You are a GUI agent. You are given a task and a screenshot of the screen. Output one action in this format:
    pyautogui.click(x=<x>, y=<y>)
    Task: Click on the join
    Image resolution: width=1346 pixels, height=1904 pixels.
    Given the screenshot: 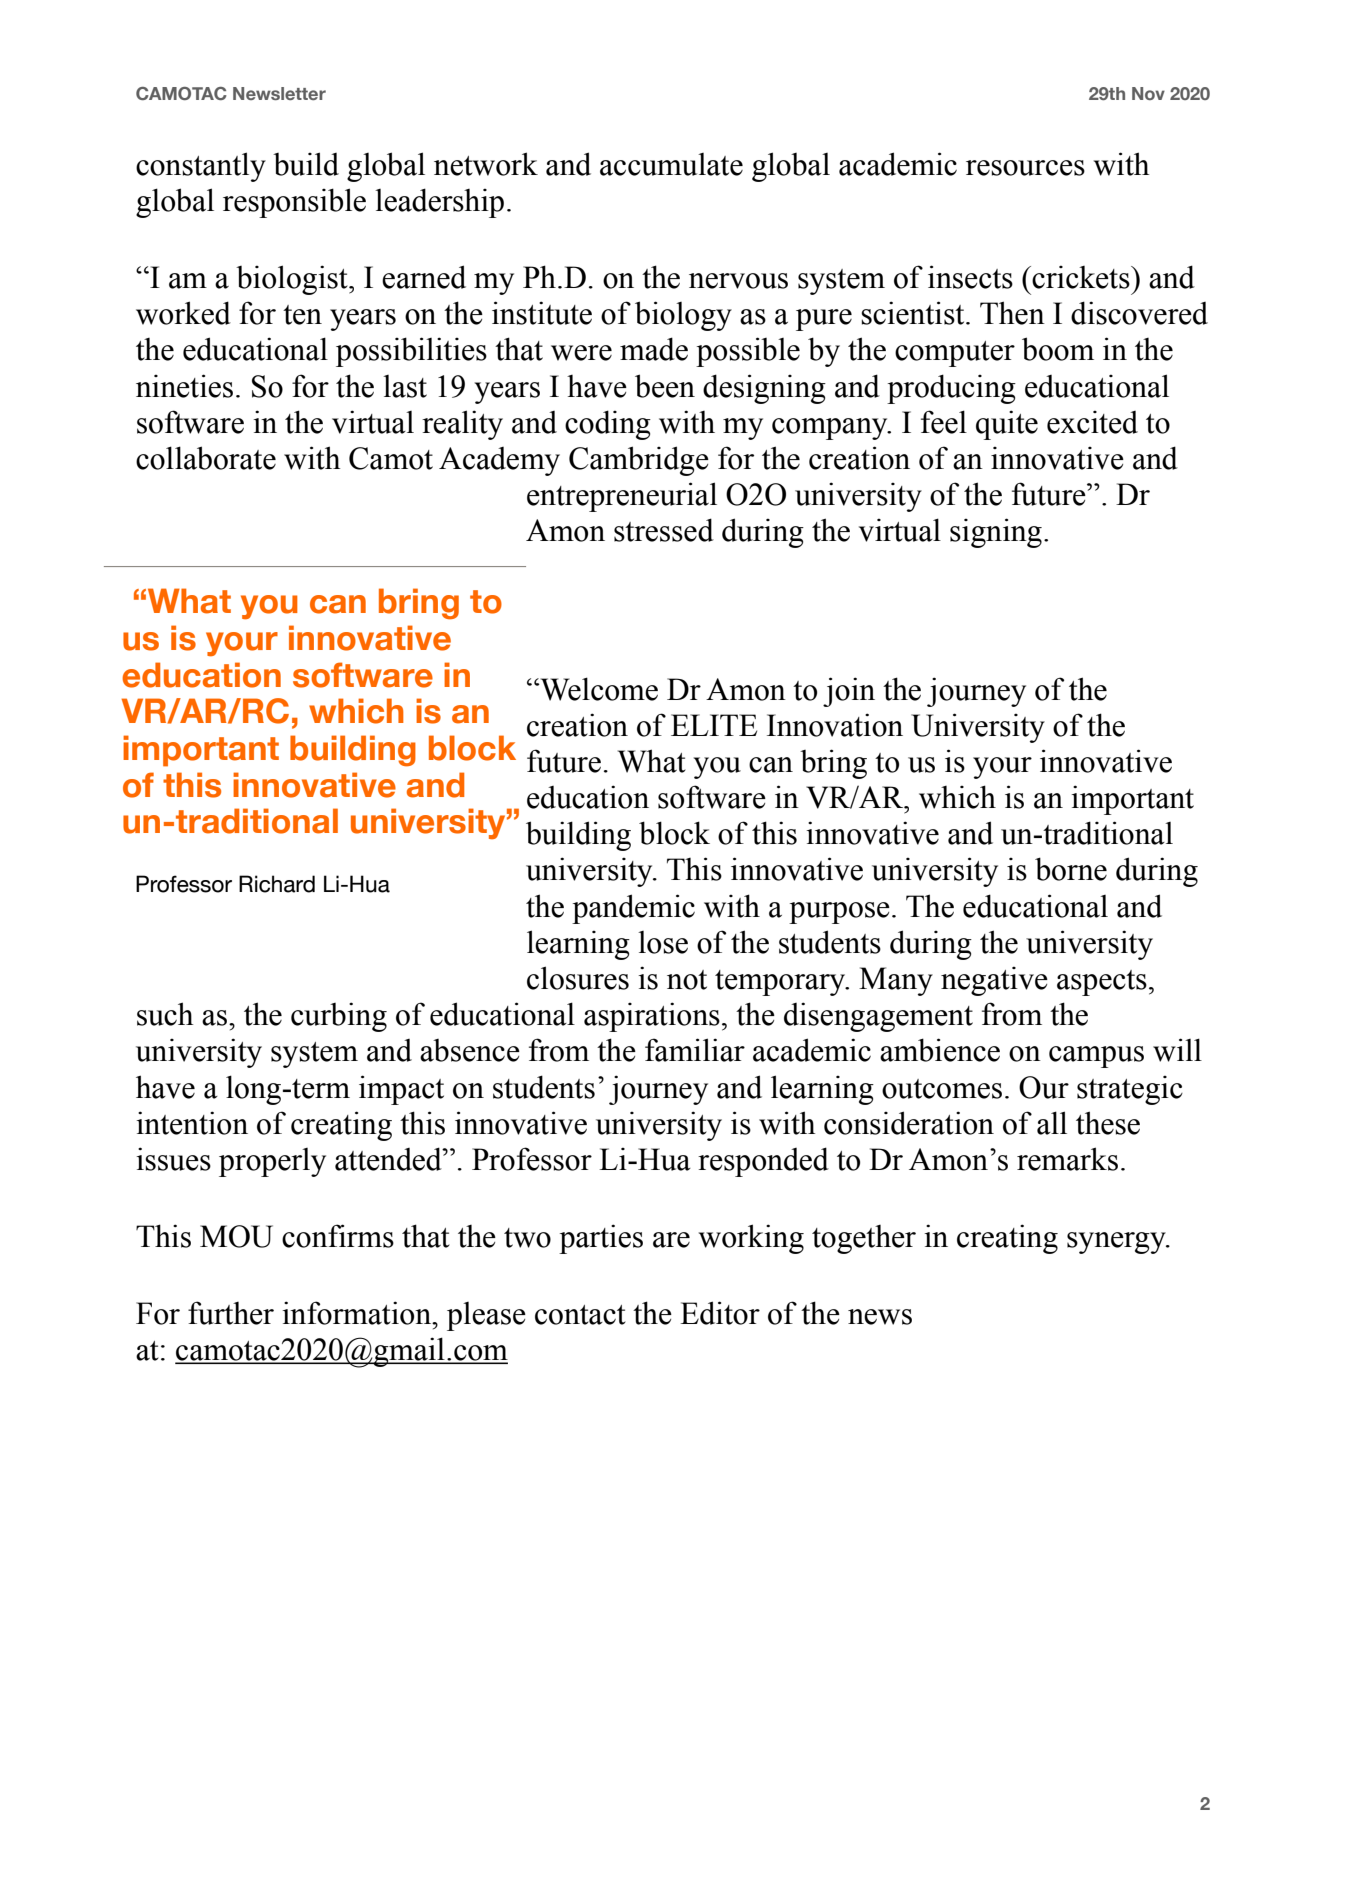 What is the action you would take?
    pyautogui.click(x=849, y=692)
